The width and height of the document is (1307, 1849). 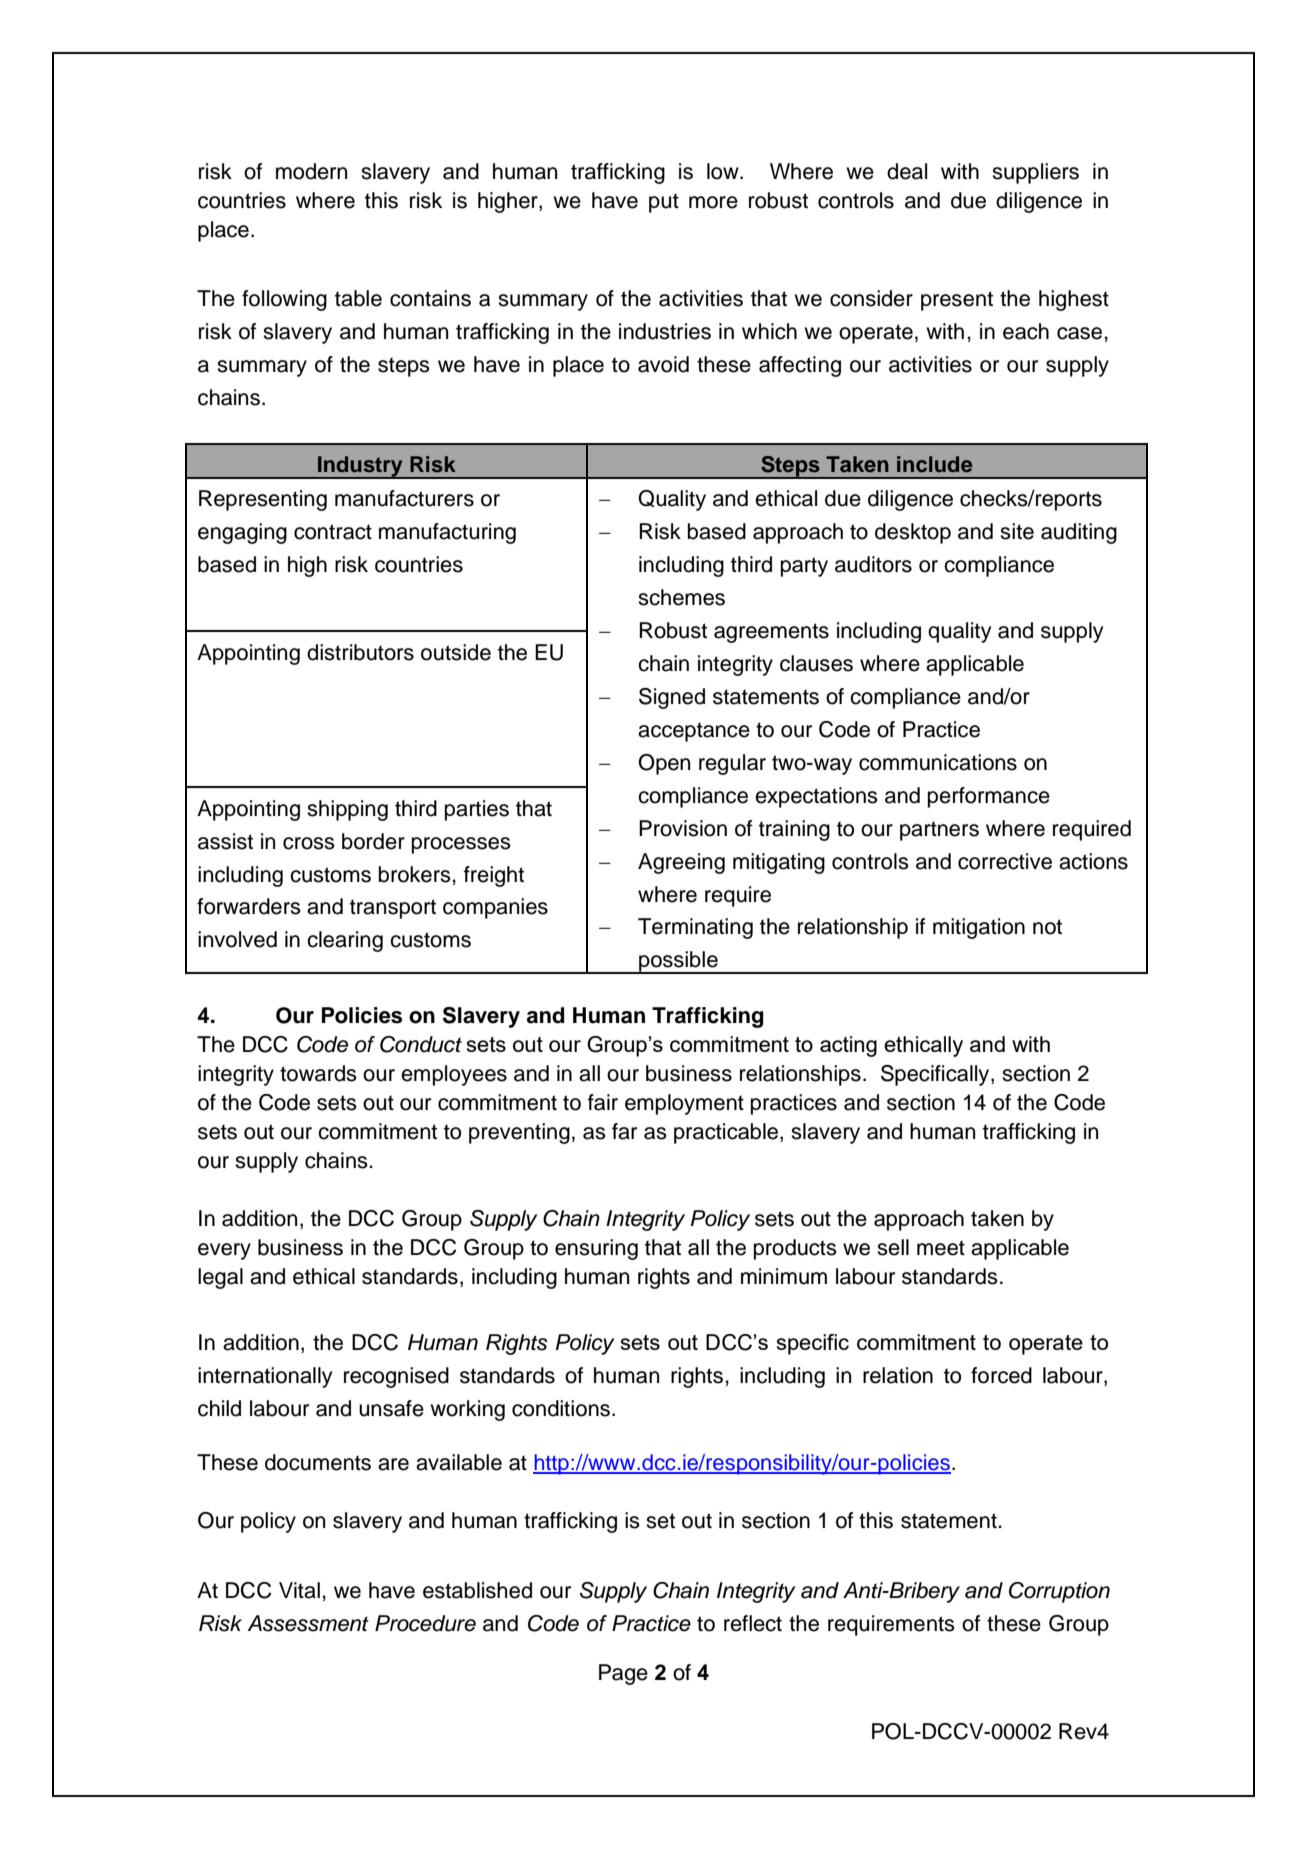 I want to click on put, so click(x=664, y=203).
